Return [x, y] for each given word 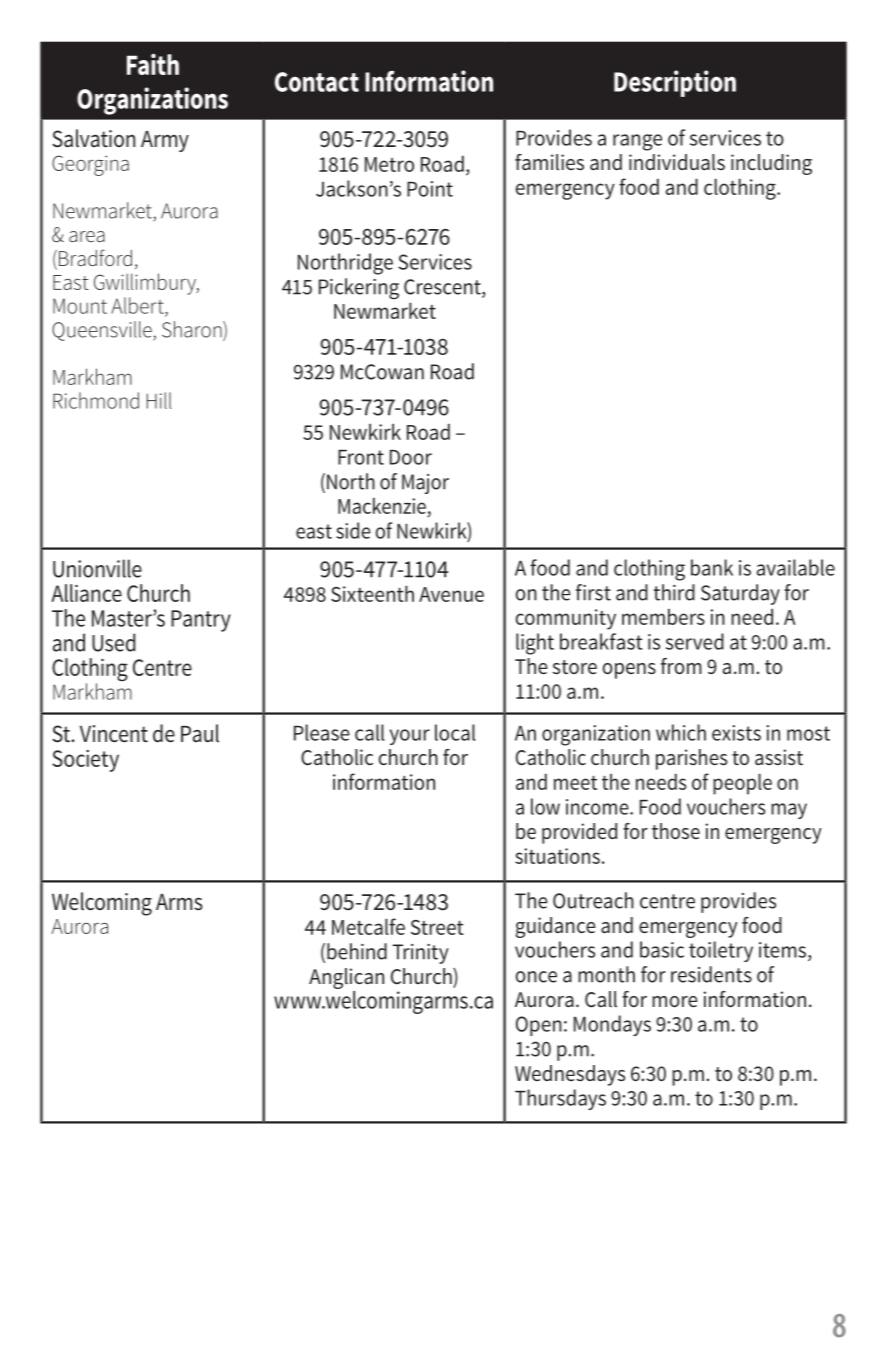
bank [712, 567]
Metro [389, 164]
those [676, 831]
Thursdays [560, 1099]
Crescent [443, 288]
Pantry [201, 621]
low [545, 806]
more [674, 1002]
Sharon [193, 329]
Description [675, 83]
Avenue [451, 594]
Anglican [346, 978]
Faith [153, 64]
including [771, 164]
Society [85, 761]
